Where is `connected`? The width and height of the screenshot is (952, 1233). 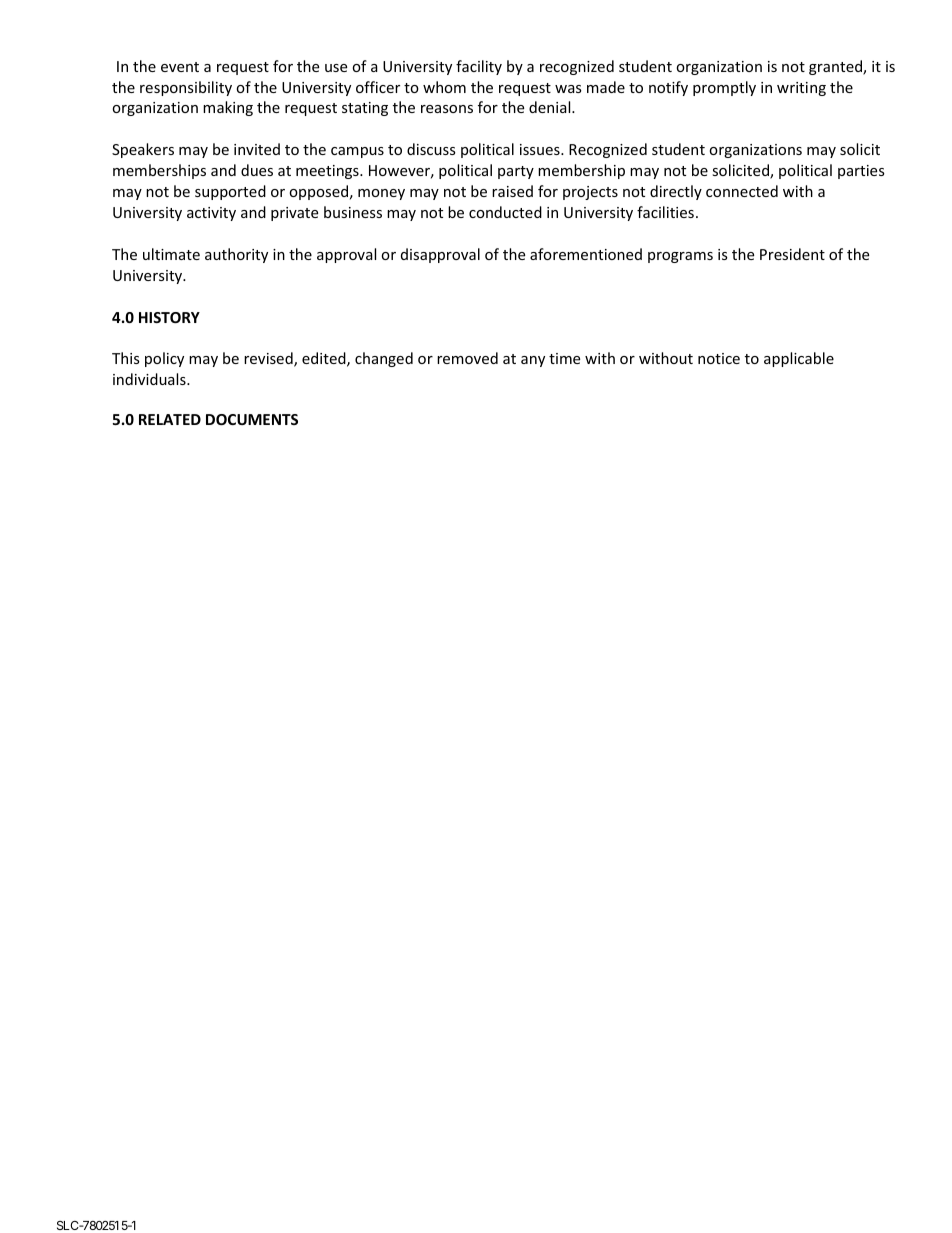 connected is located at coordinates (742, 191).
